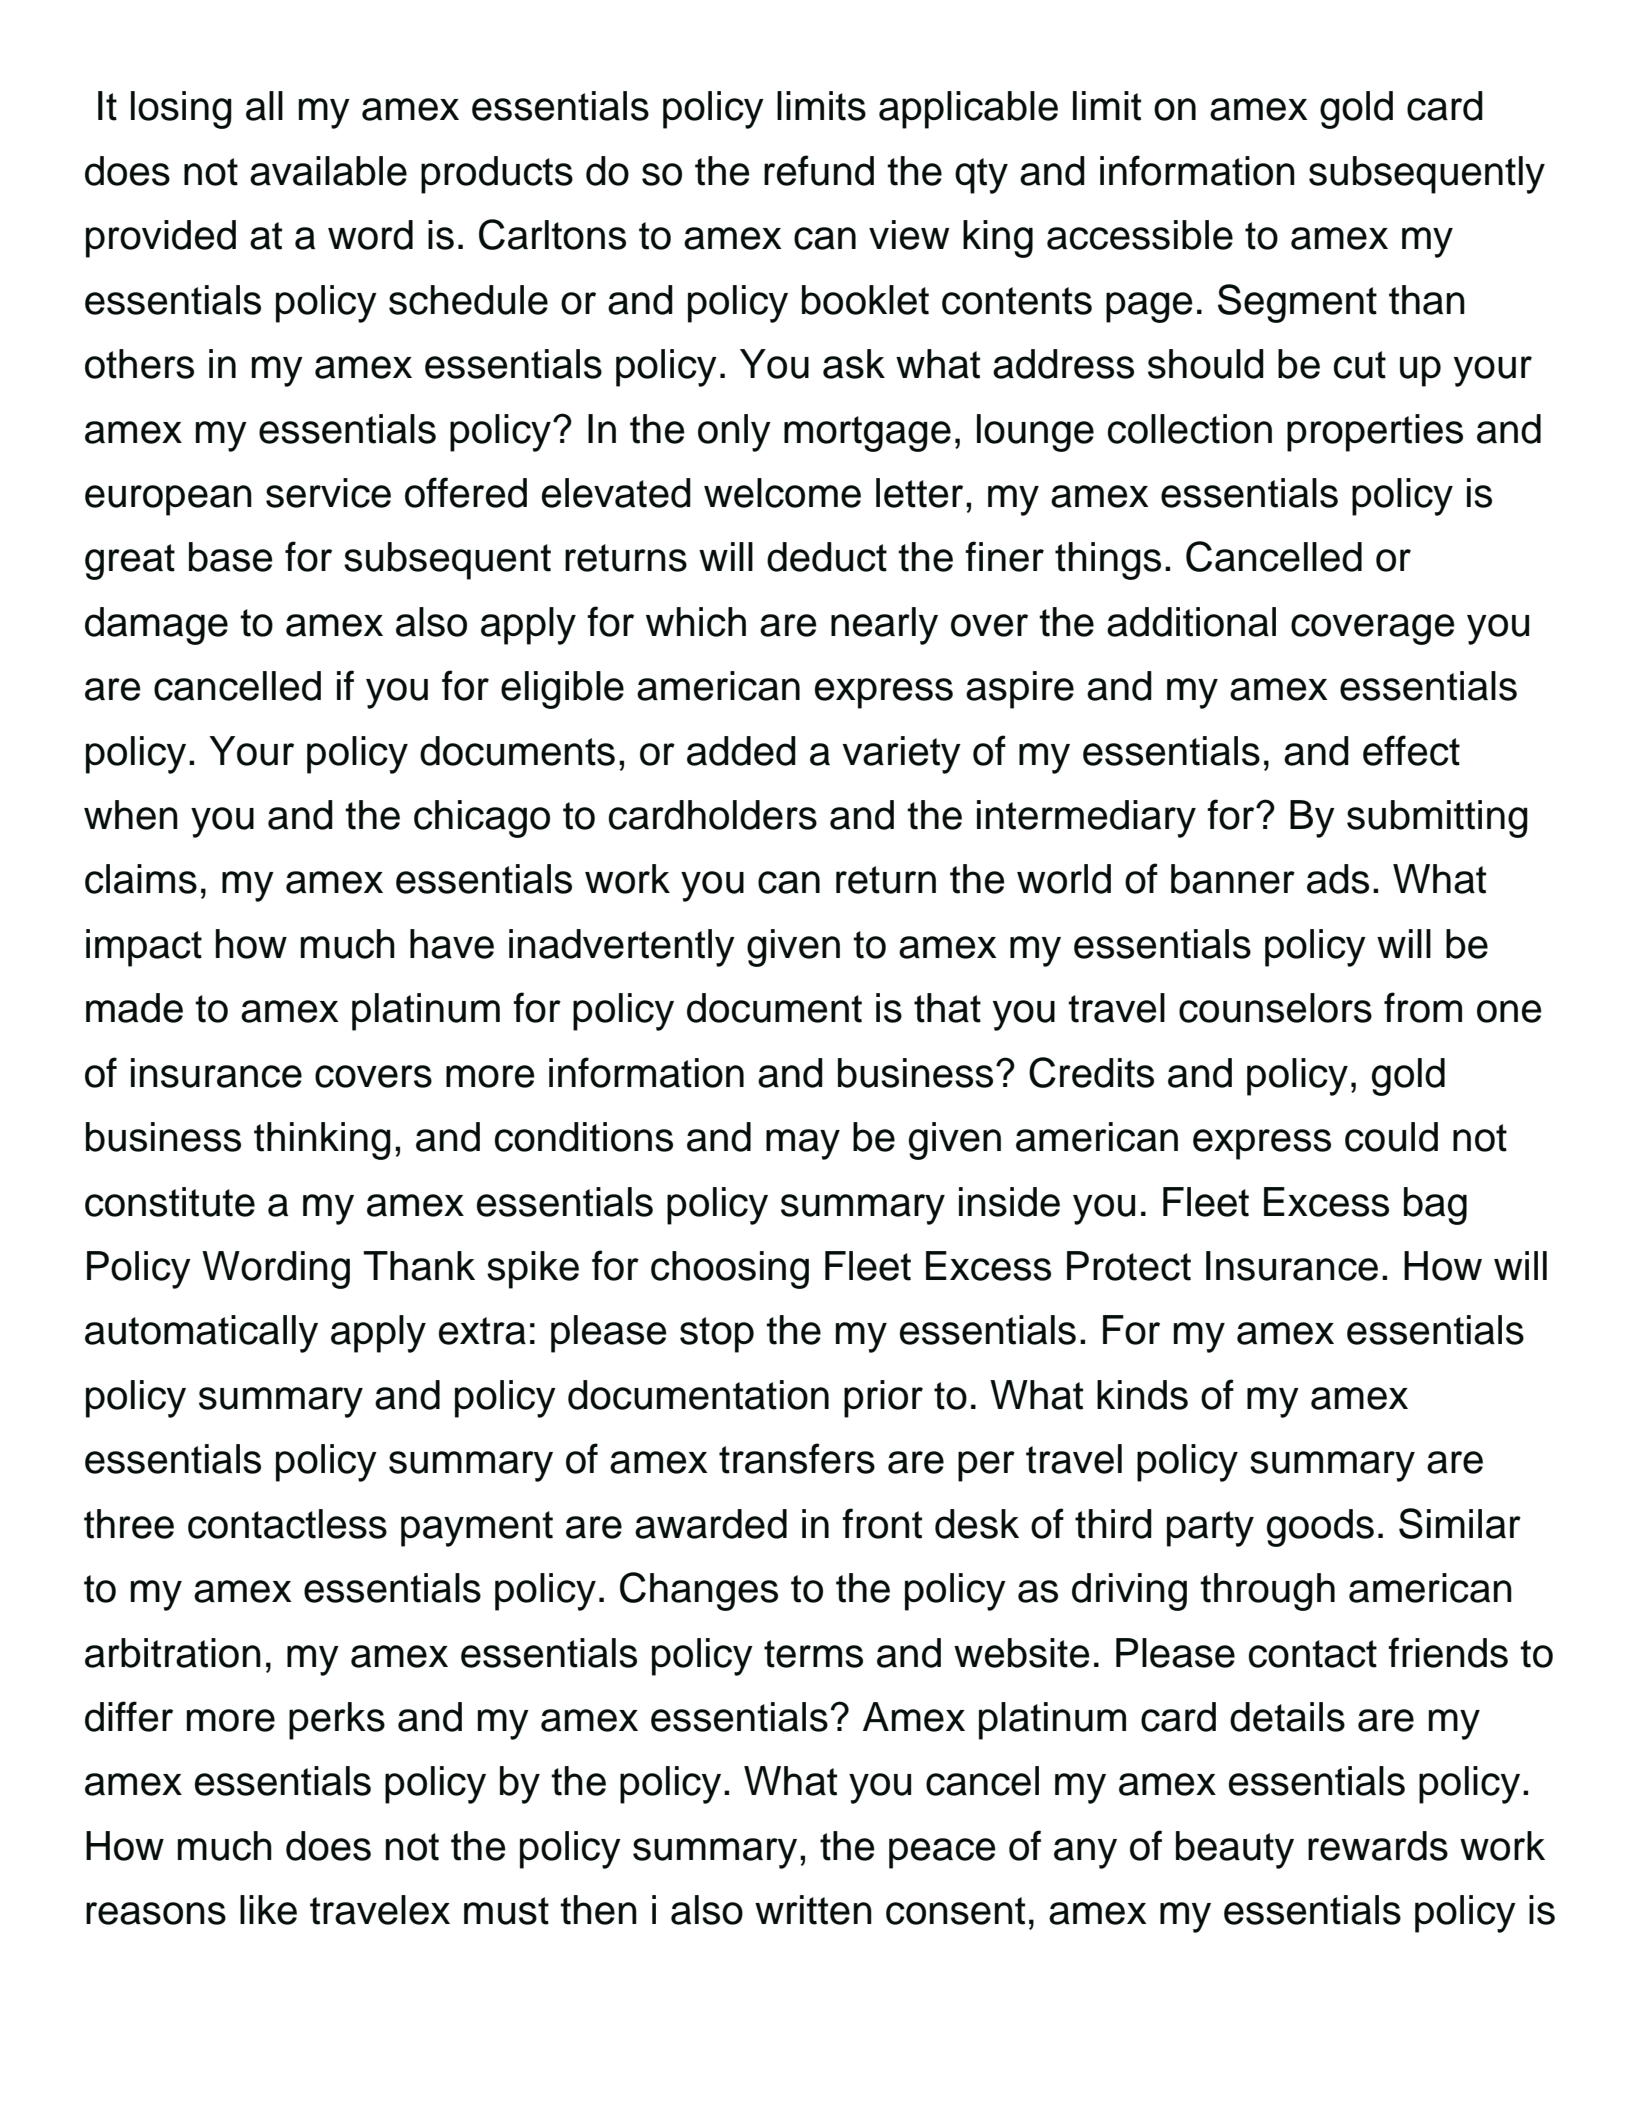 Image resolution: width=1643 pixels, height=2126 pixels. What do you see at coordinates (201, 1334) in the image?
I see `automatically` at bounding box center [201, 1334].
